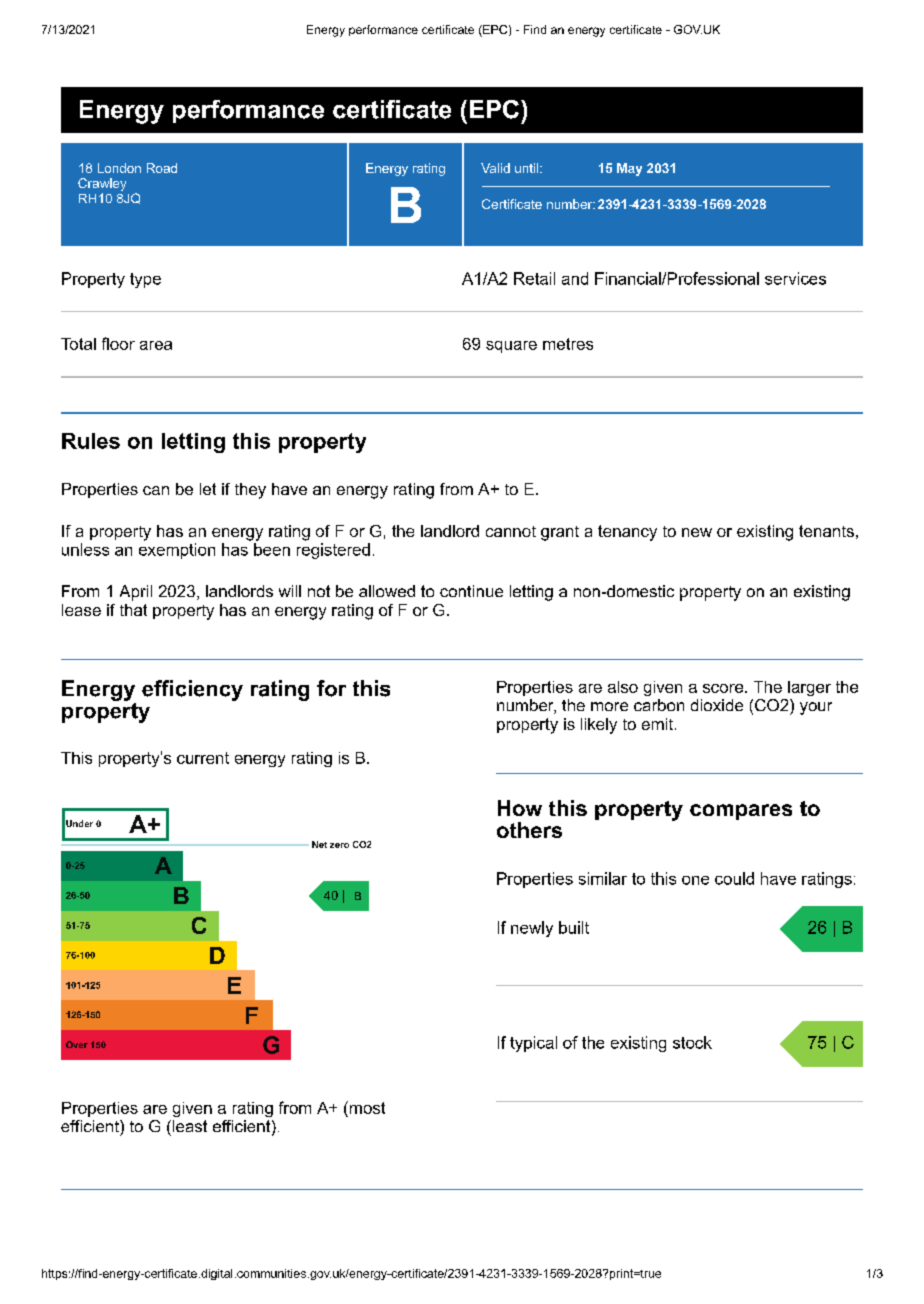 The width and height of the page is (924, 1304). Describe the element at coordinates (471, 591) in the page. I see `continue` at that location.
